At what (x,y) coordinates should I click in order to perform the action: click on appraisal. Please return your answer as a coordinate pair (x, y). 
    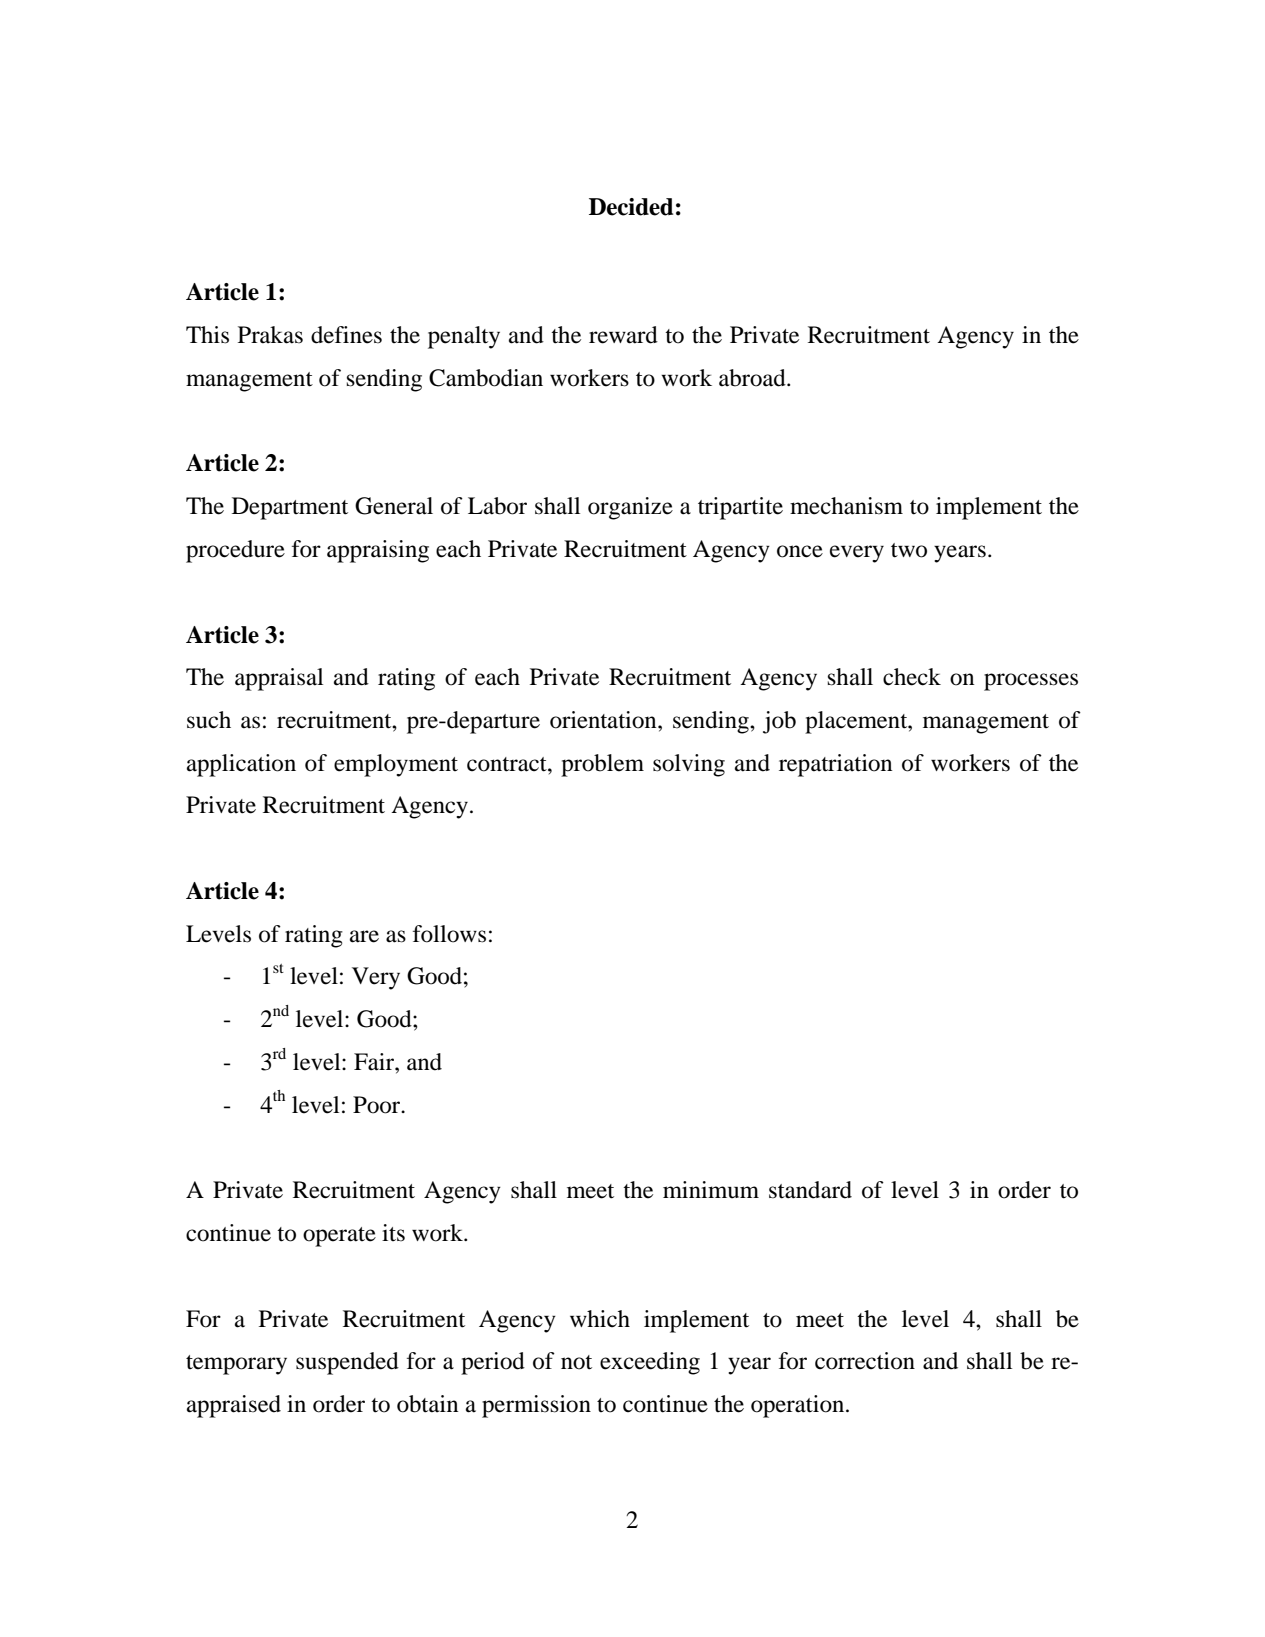
    Looking at the image, I should click on (279, 679).
